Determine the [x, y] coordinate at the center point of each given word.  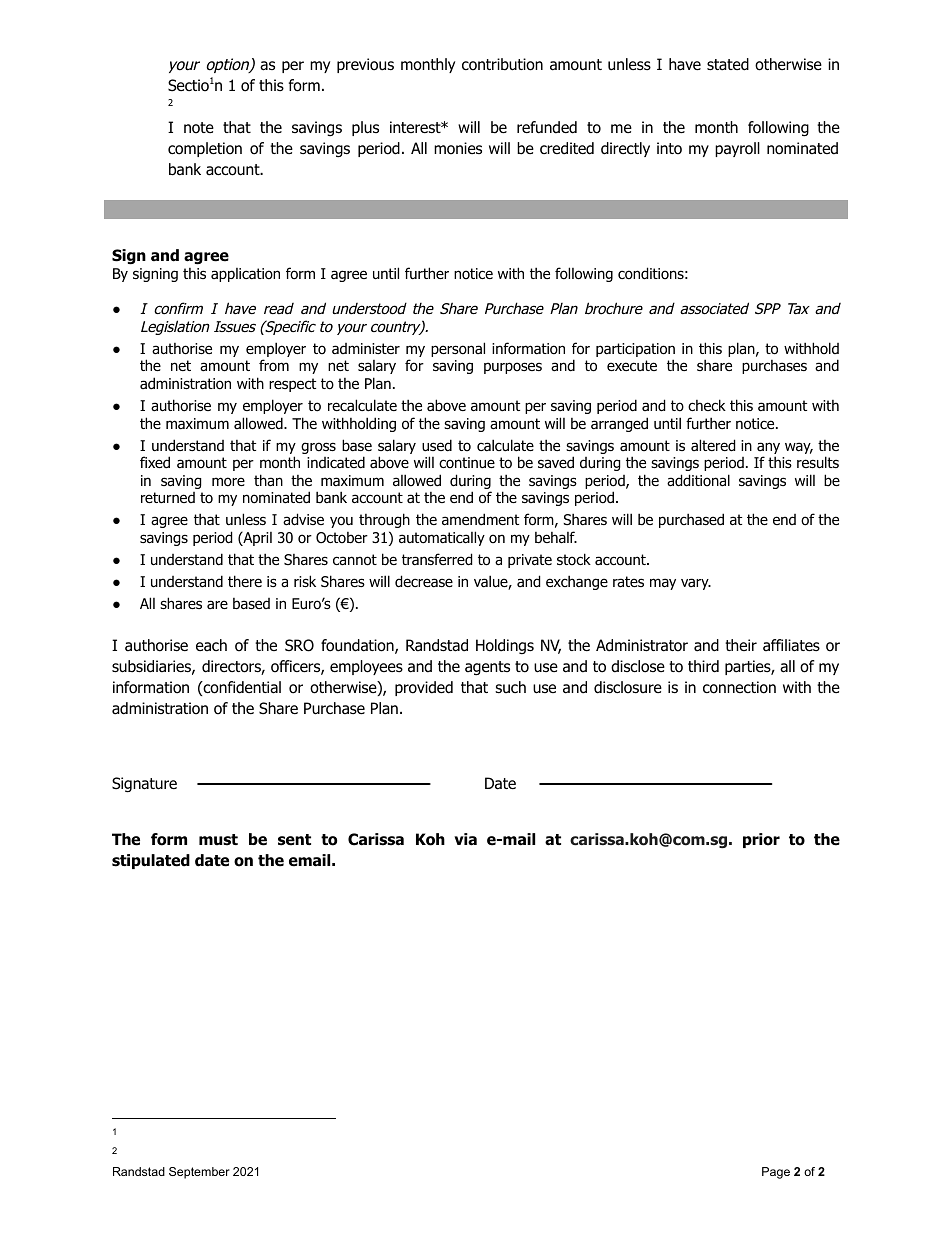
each [211, 645]
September [199, 1173]
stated [728, 64]
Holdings [505, 646]
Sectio [188, 85]
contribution [502, 64]
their [741, 645]
